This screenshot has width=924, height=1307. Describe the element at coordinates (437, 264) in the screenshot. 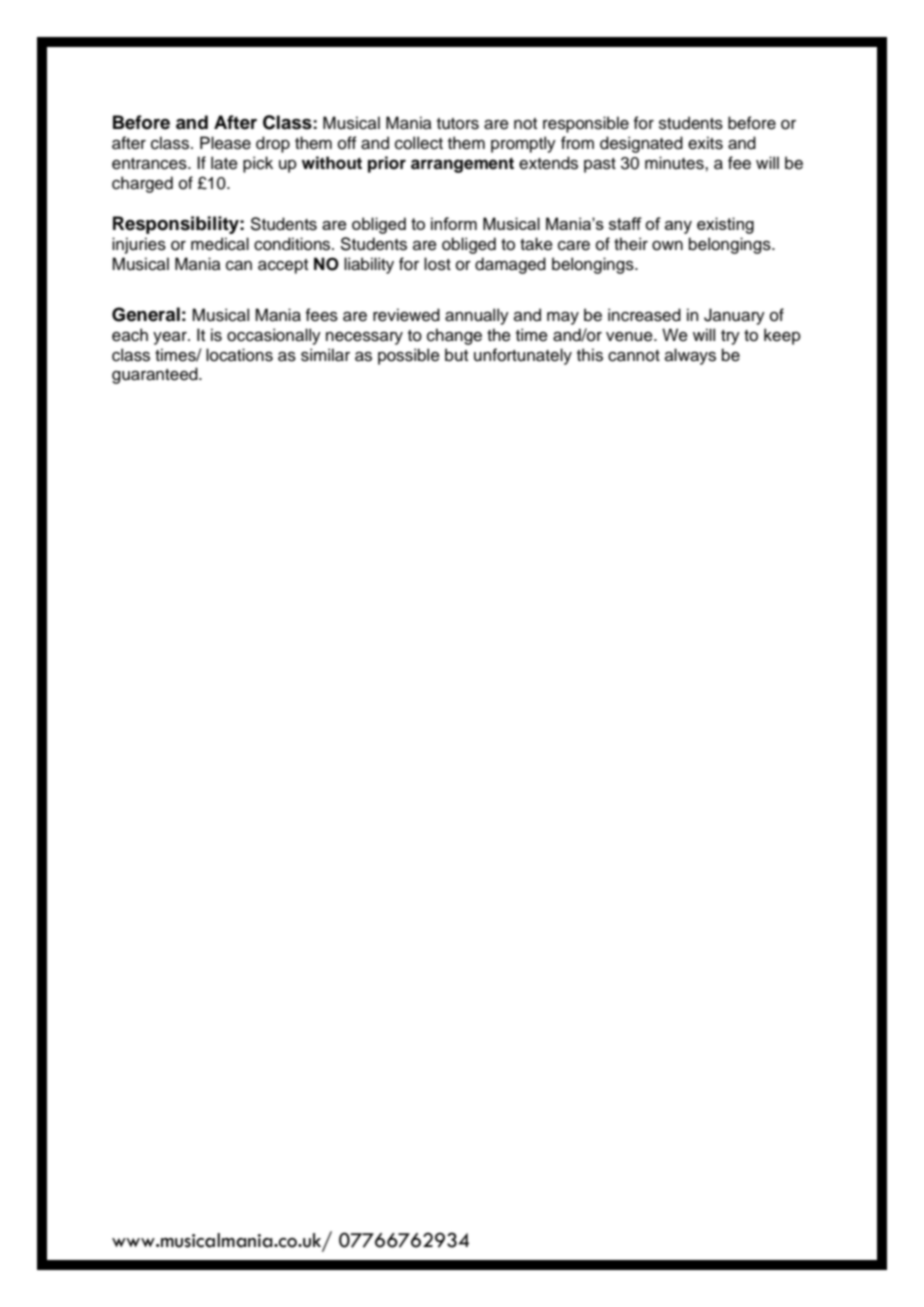

I see `lost` at that location.
